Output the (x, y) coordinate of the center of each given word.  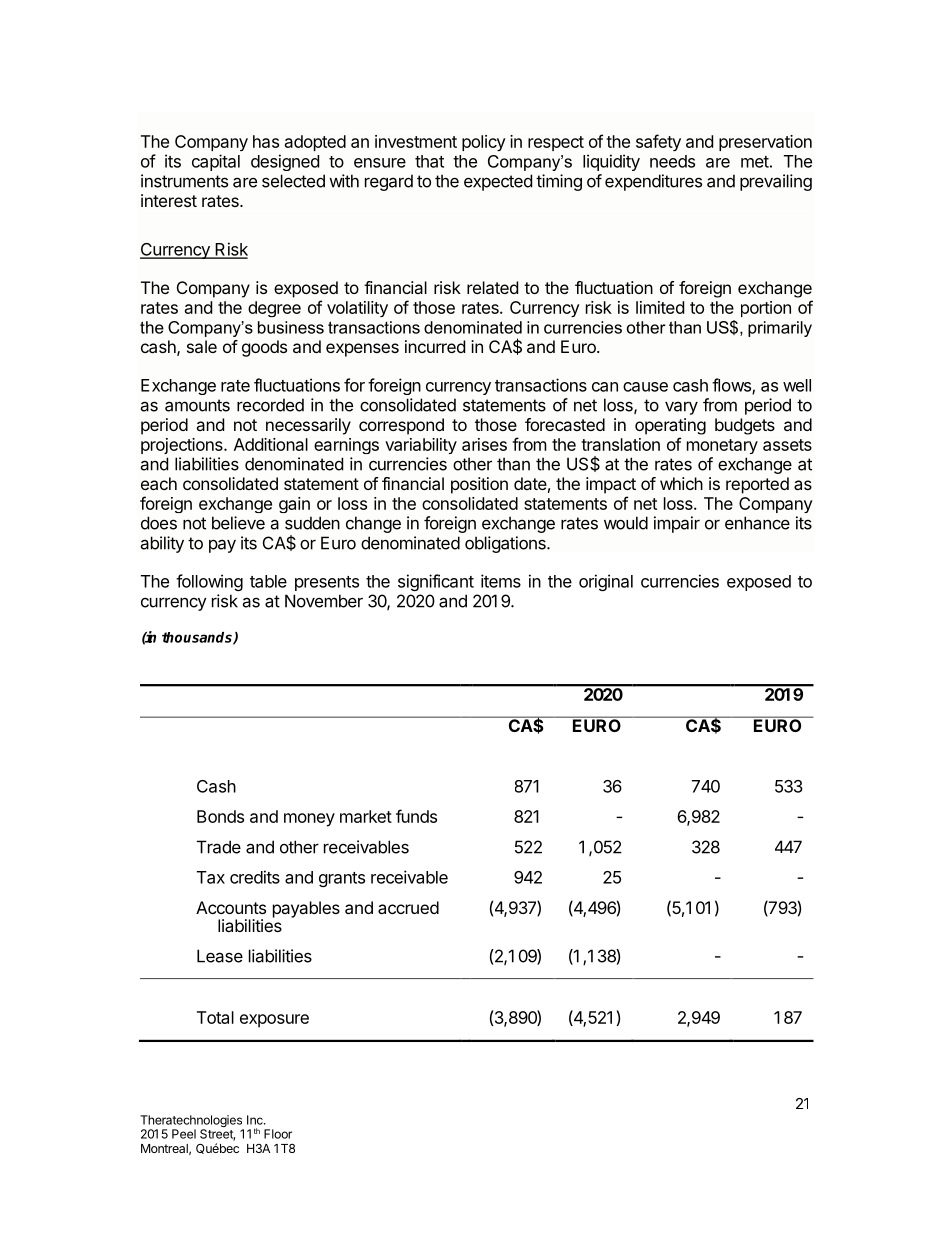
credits (255, 877)
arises (484, 444)
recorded (270, 405)
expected (498, 182)
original (606, 582)
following (209, 582)
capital (216, 162)
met (755, 162)
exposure (274, 1021)
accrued (408, 907)
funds (416, 816)
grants (342, 879)
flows (732, 386)
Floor (278, 1134)
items (501, 581)
